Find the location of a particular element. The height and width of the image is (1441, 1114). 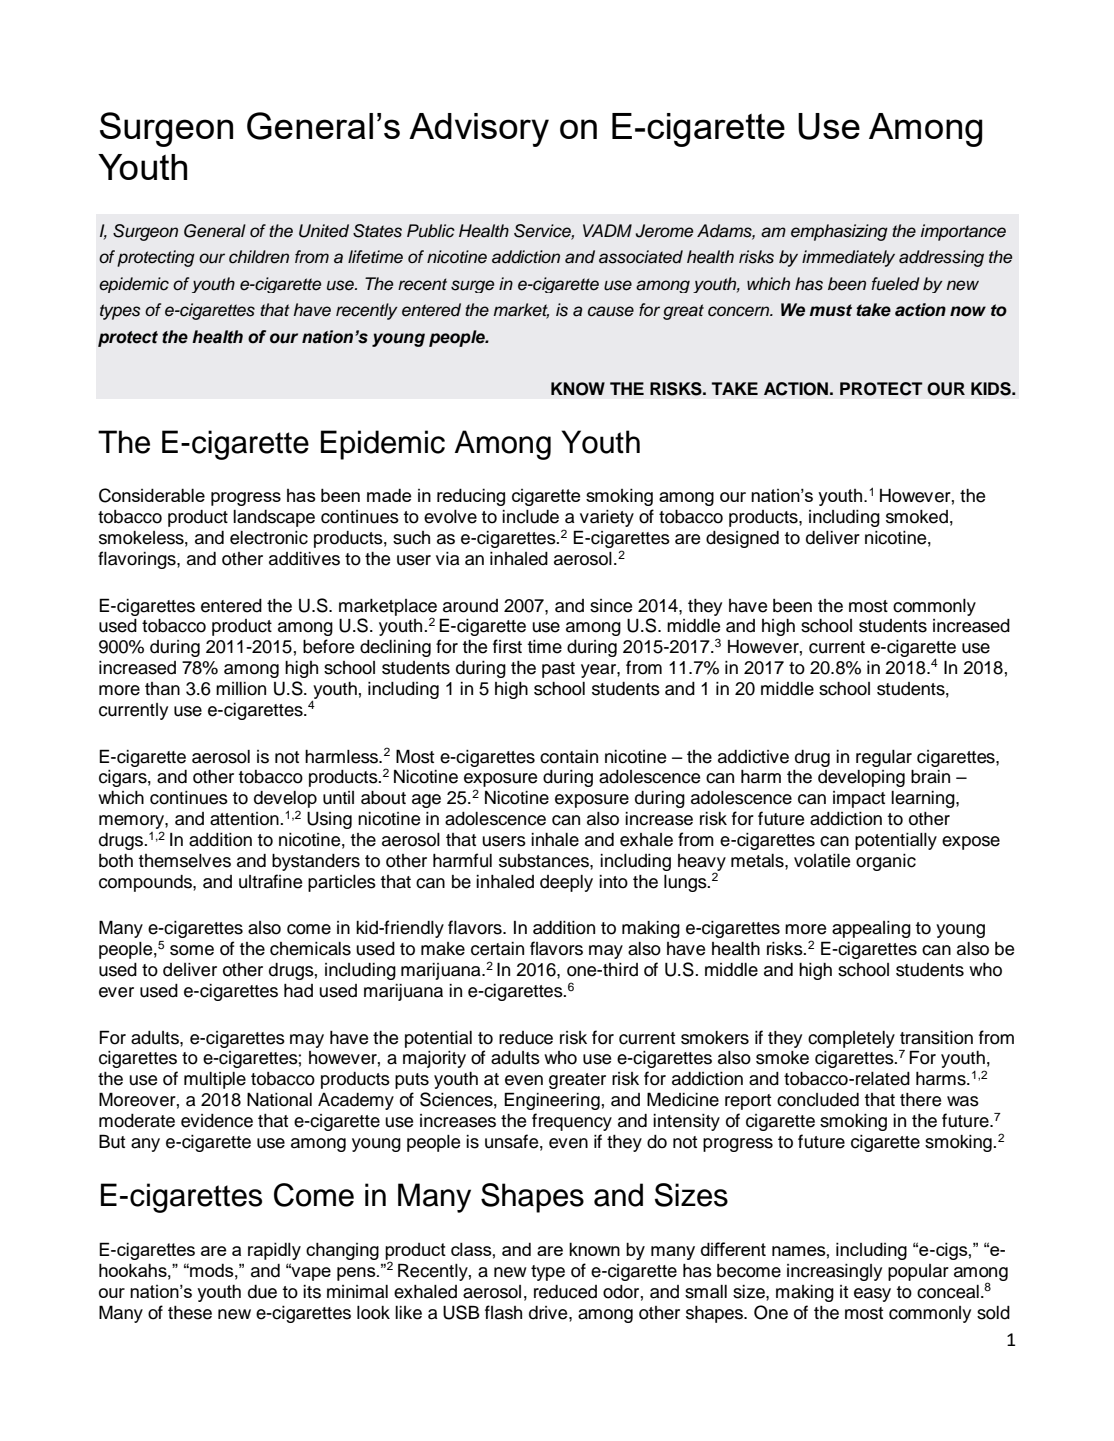

regular is located at coordinates (884, 758).
